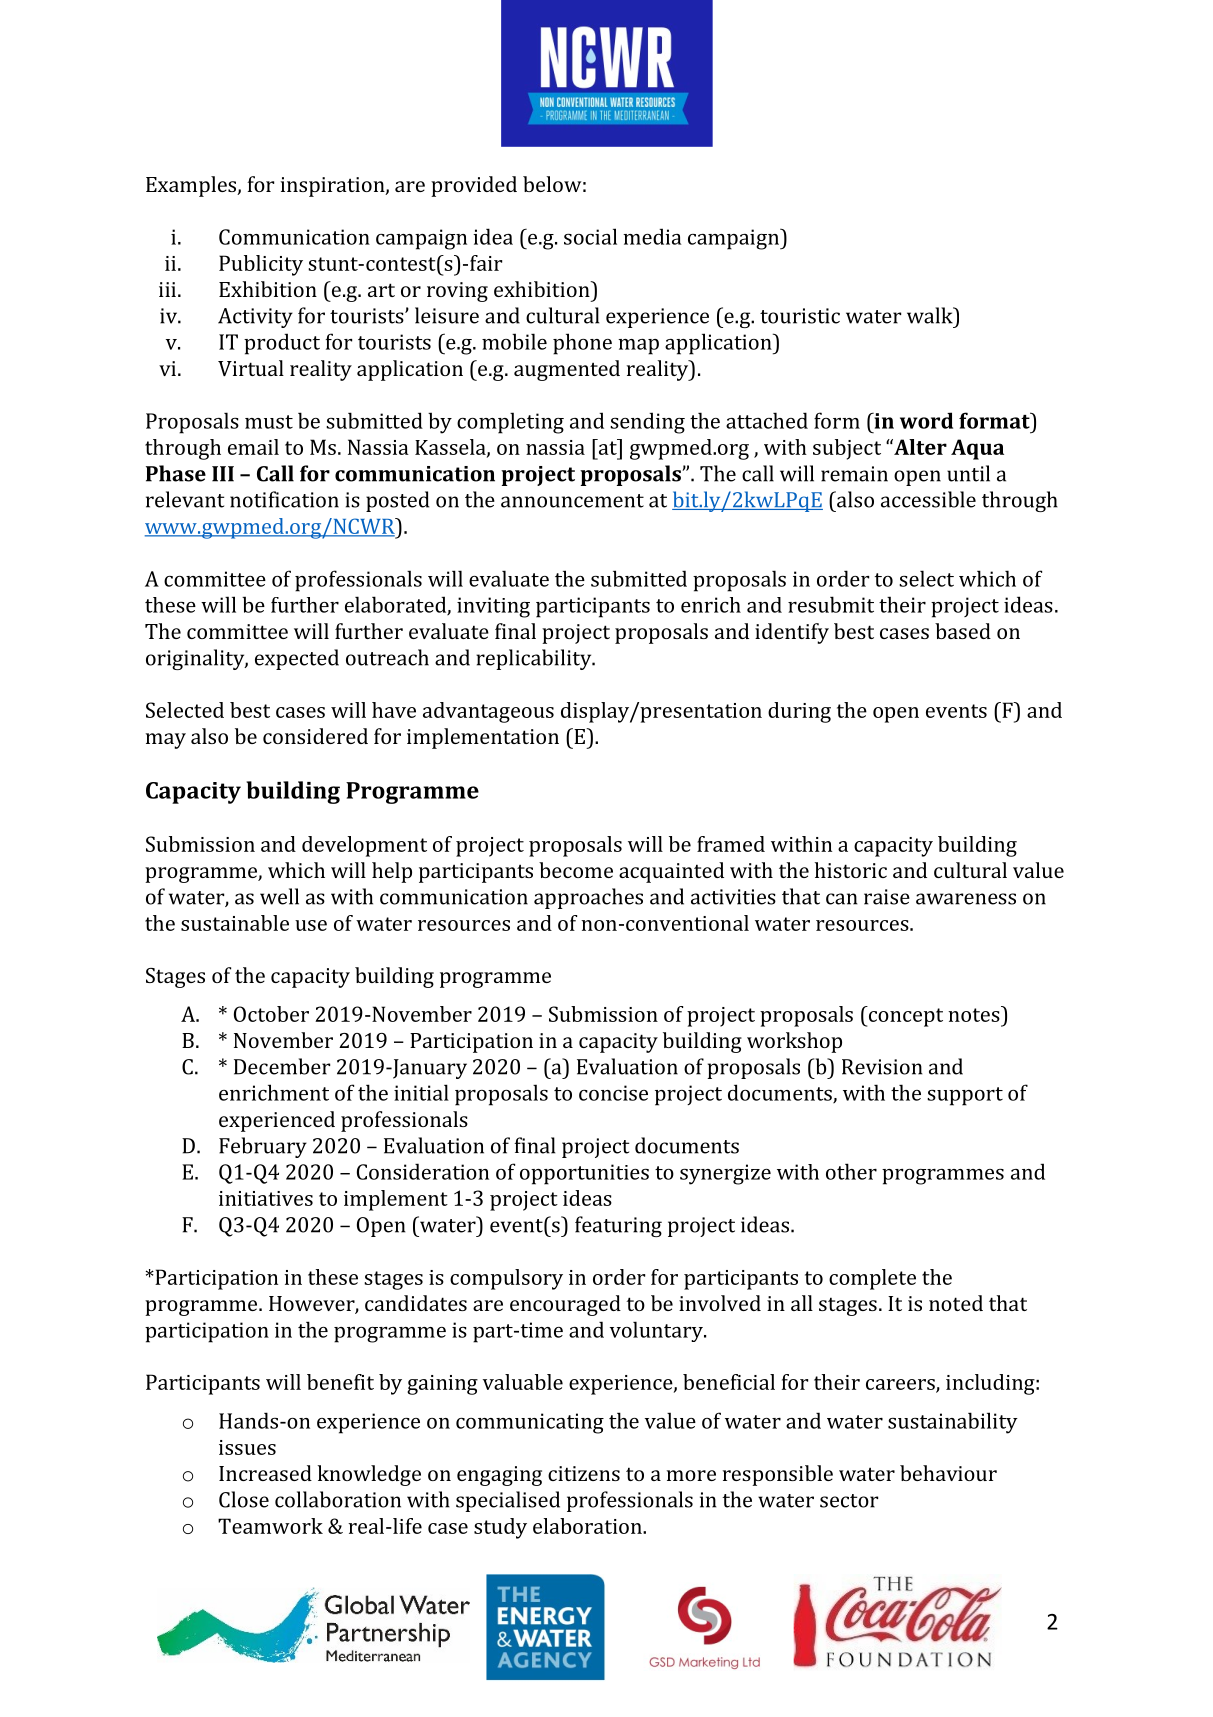  What do you see at coordinates (493, 607) in the document?
I see `inviting` at bounding box center [493, 607].
